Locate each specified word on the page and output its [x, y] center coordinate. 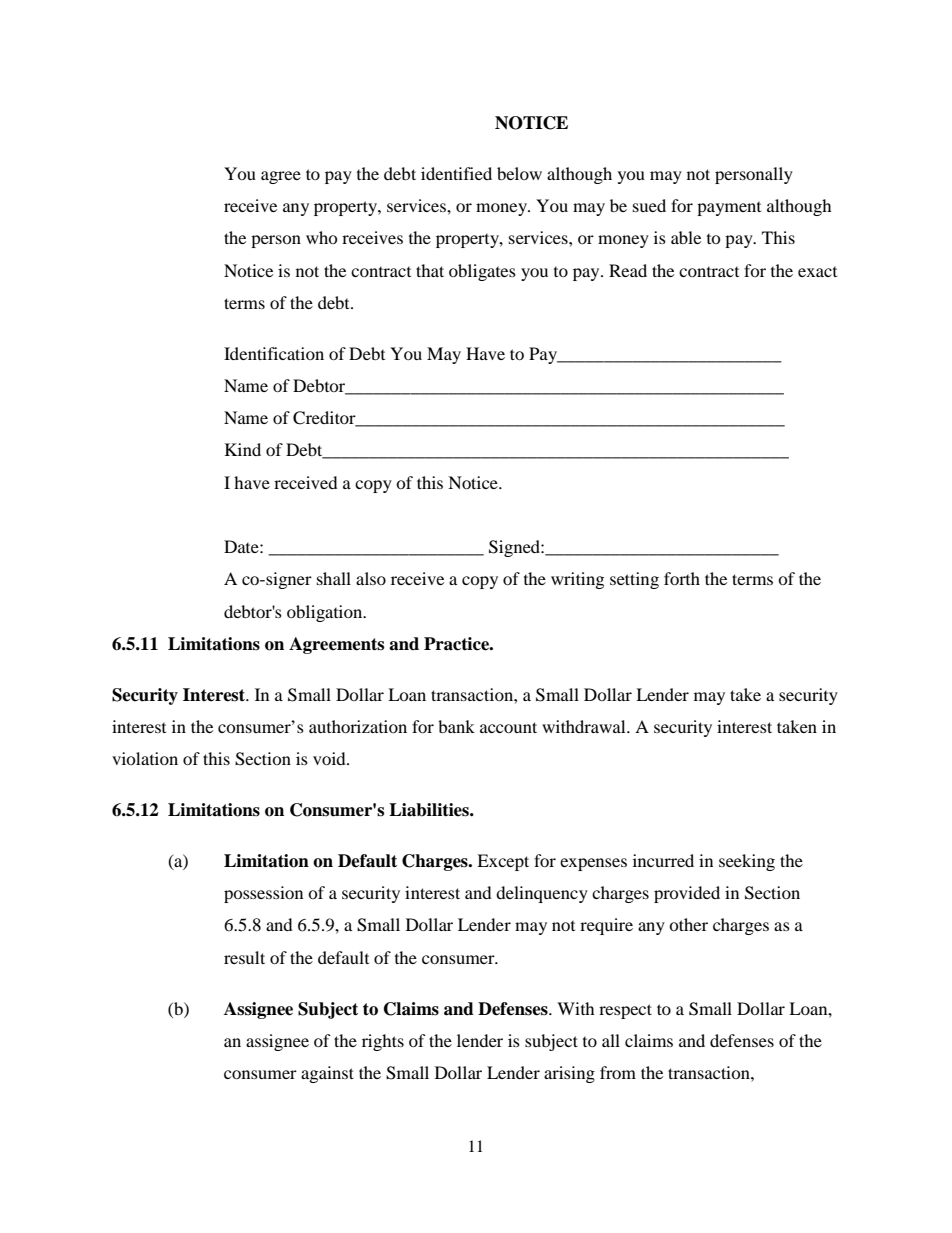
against [327, 1074]
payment [729, 209]
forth [682, 578]
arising [569, 1074]
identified [456, 173]
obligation [326, 613]
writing [577, 580]
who [322, 237]
